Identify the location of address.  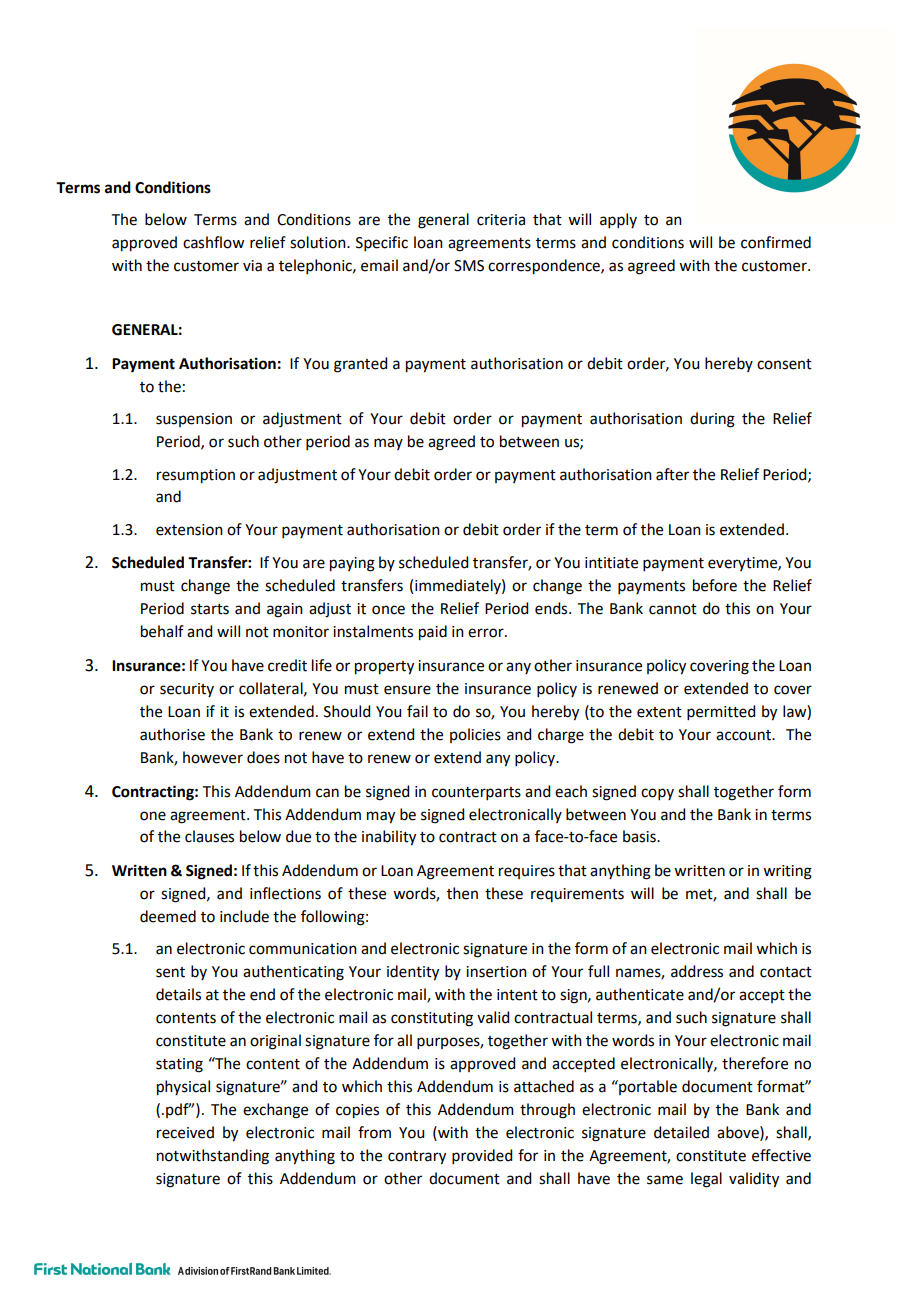
(697, 971).
